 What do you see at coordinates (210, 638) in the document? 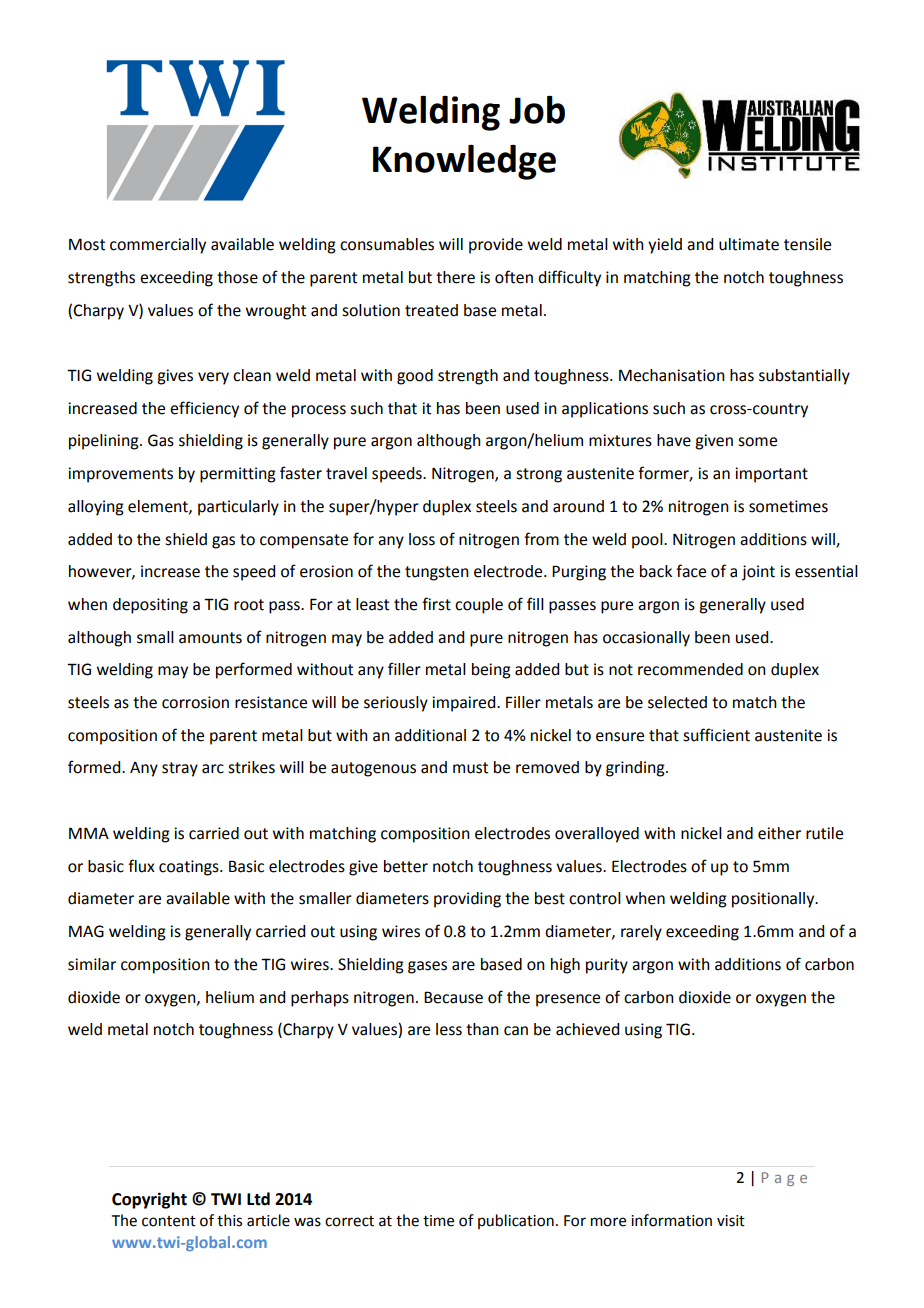
I see `amounts` at bounding box center [210, 638].
